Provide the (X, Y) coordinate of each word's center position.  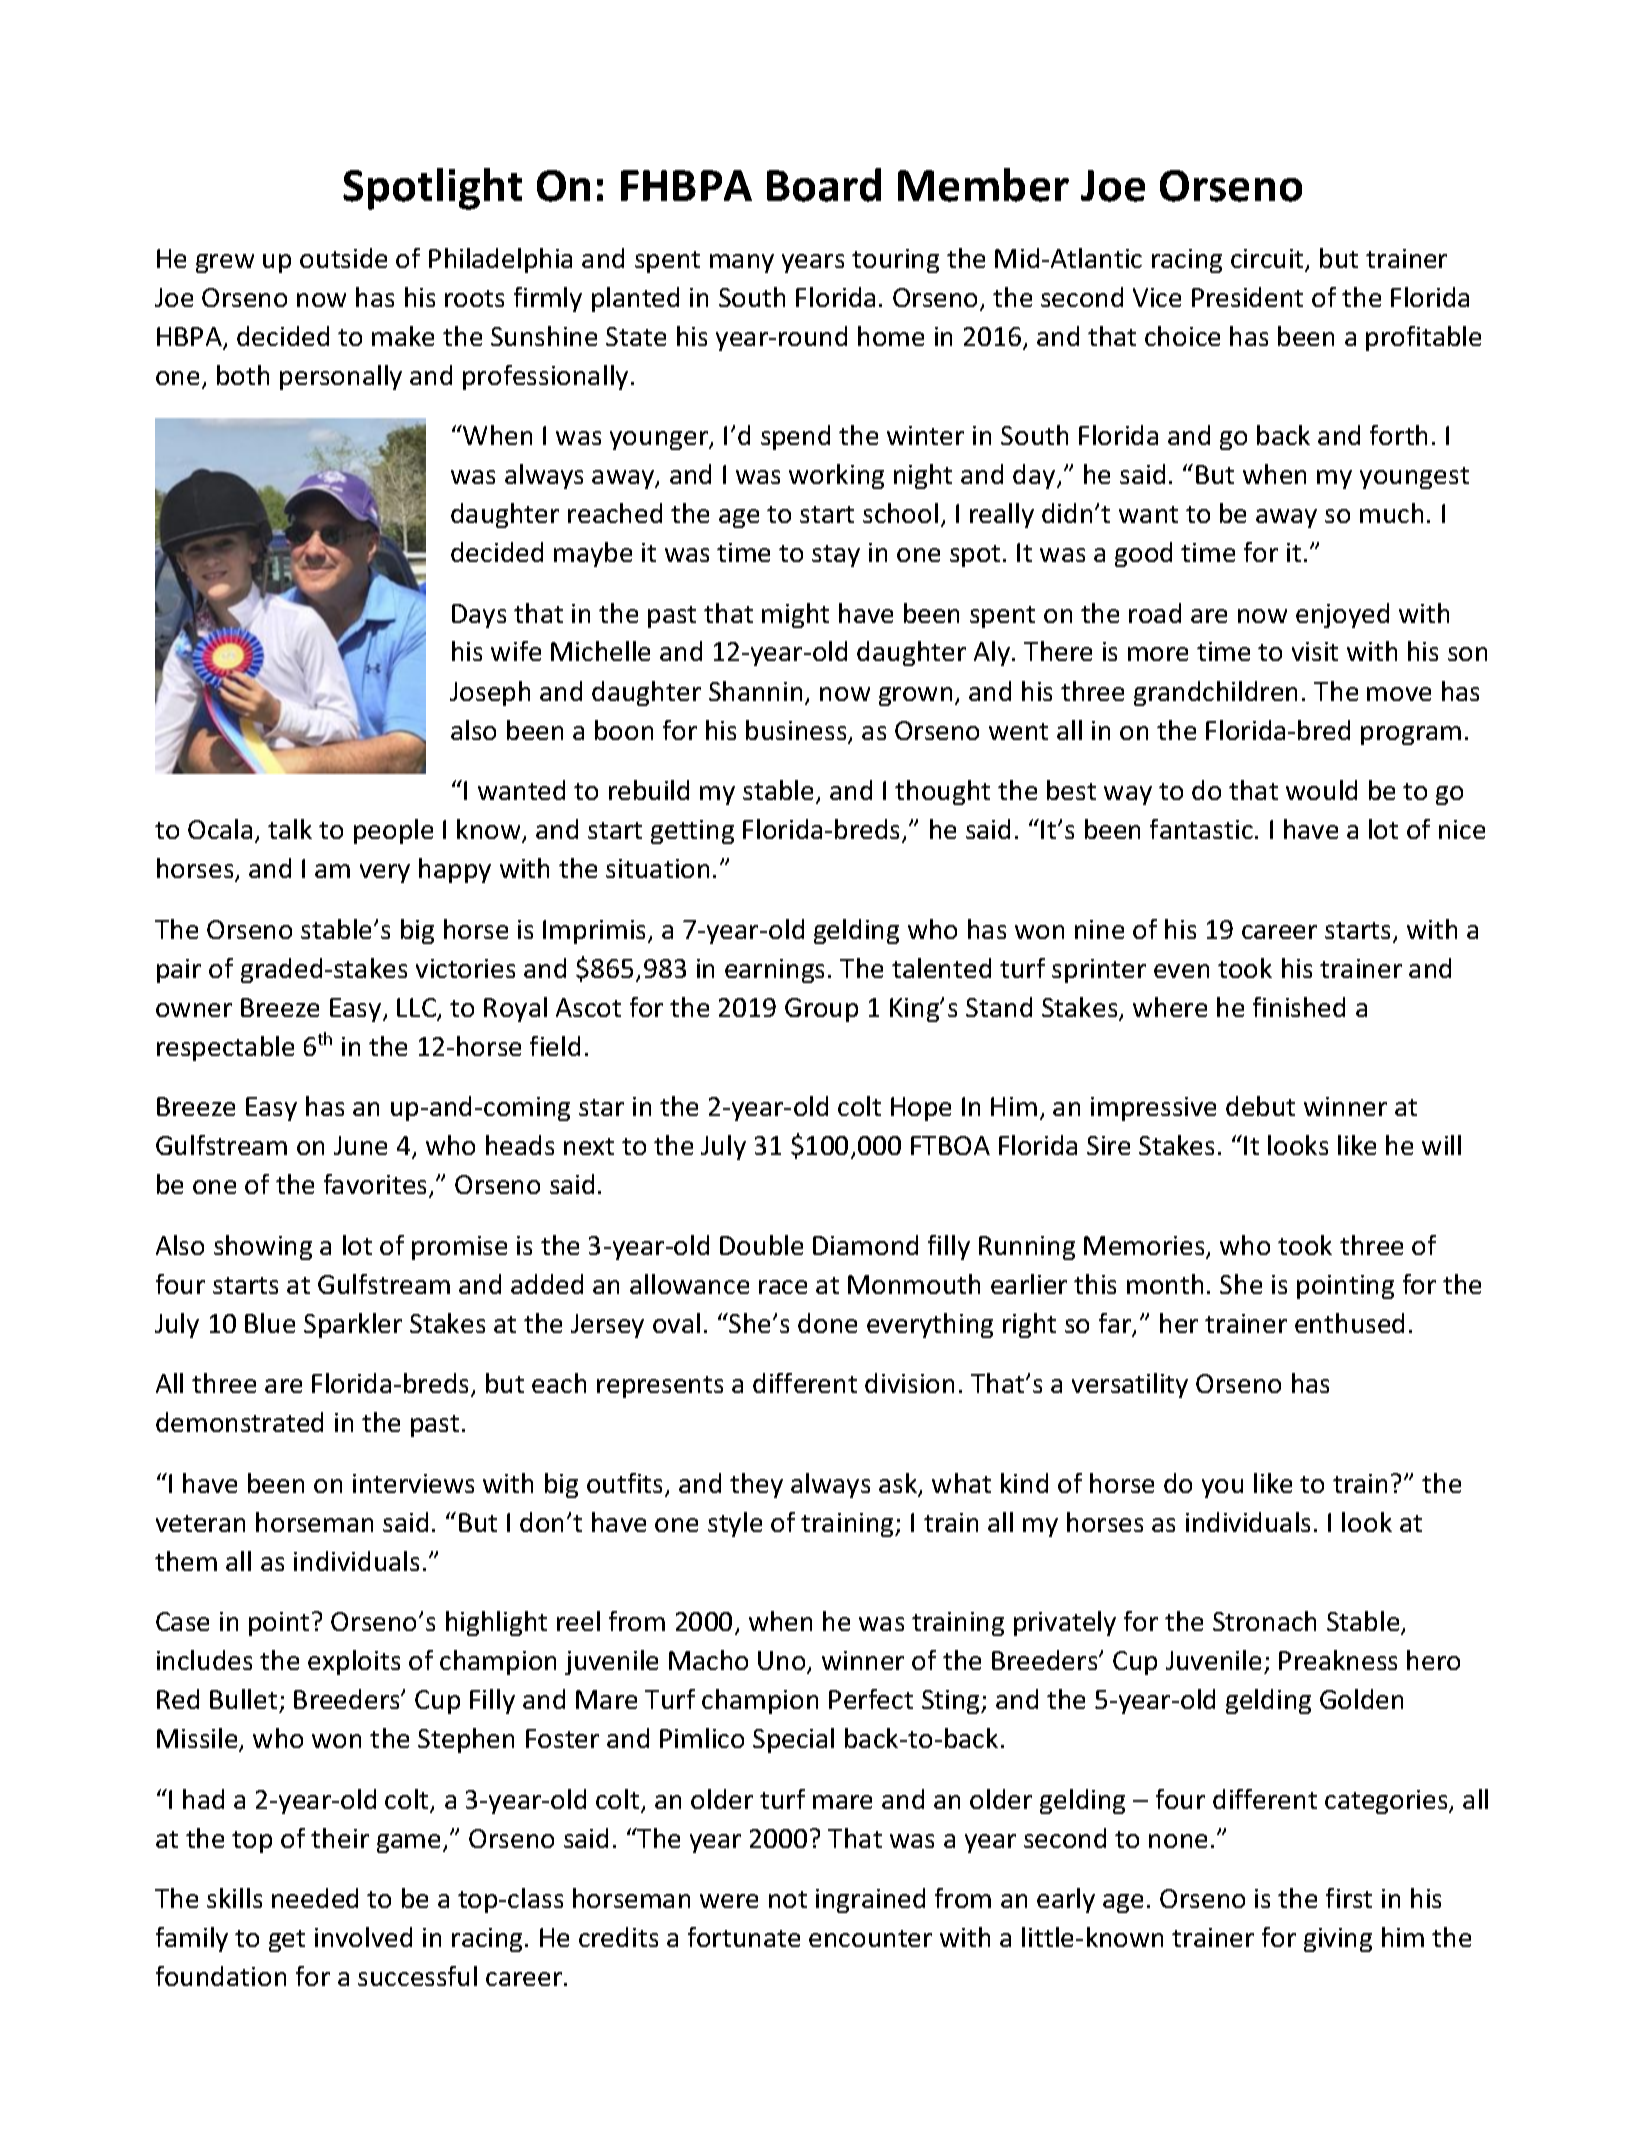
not (788, 1899)
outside (343, 258)
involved (363, 1937)
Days (479, 616)
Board (824, 185)
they (756, 1485)
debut (1260, 1106)
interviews (413, 1483)
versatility (1130, 1385)
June (360, 1145)
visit (1315, 651)
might (795, 615)
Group (821, 1010)
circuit (1268, 260)
